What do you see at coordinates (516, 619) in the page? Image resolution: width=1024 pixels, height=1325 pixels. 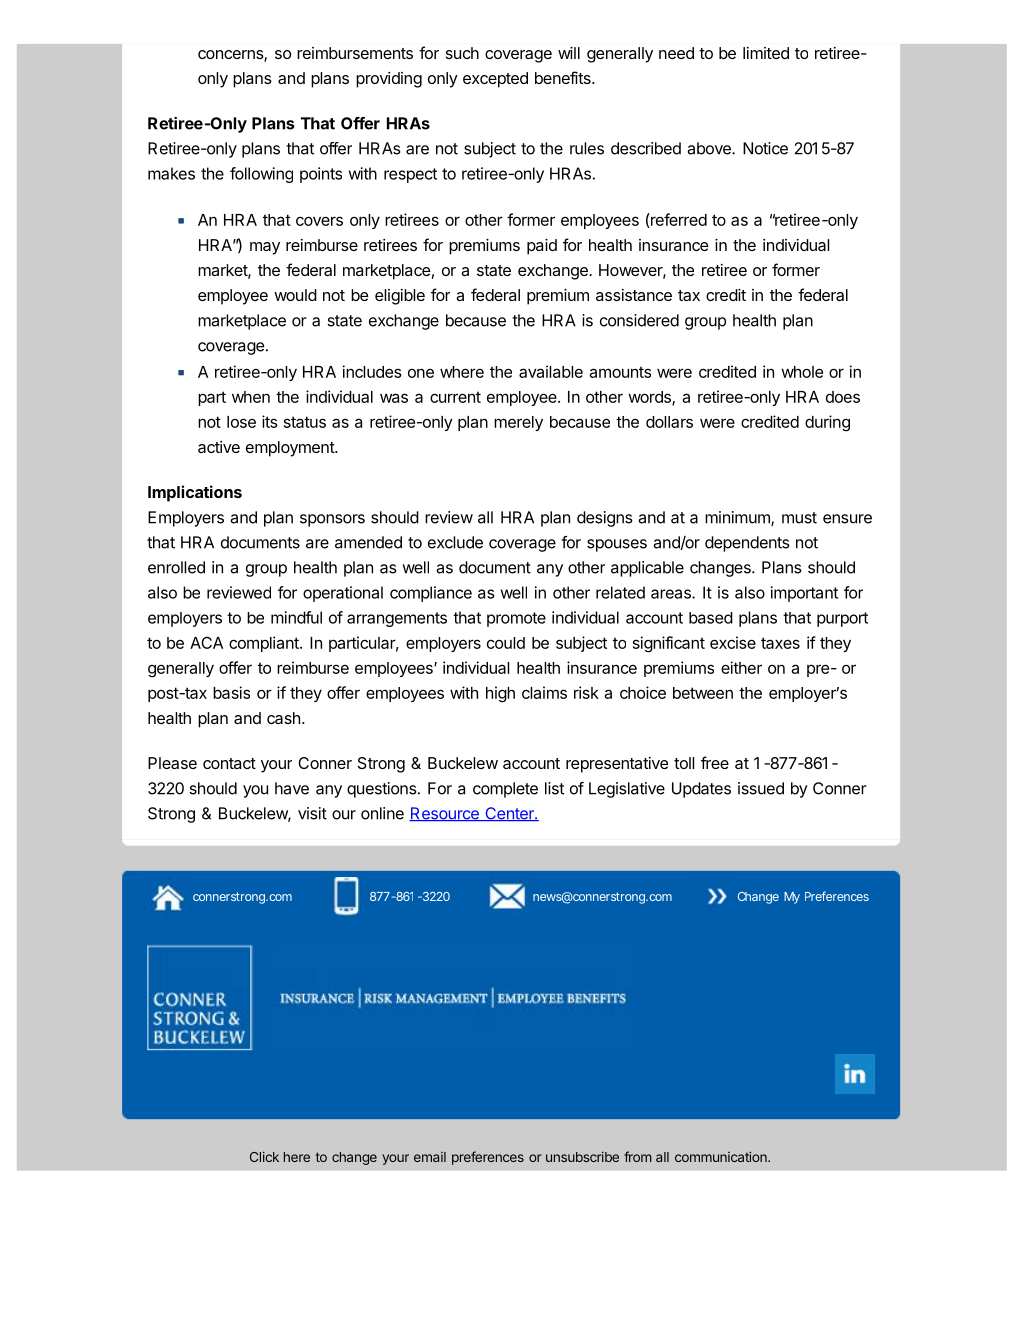 I see `promote` at bounding box center [516, 619].
